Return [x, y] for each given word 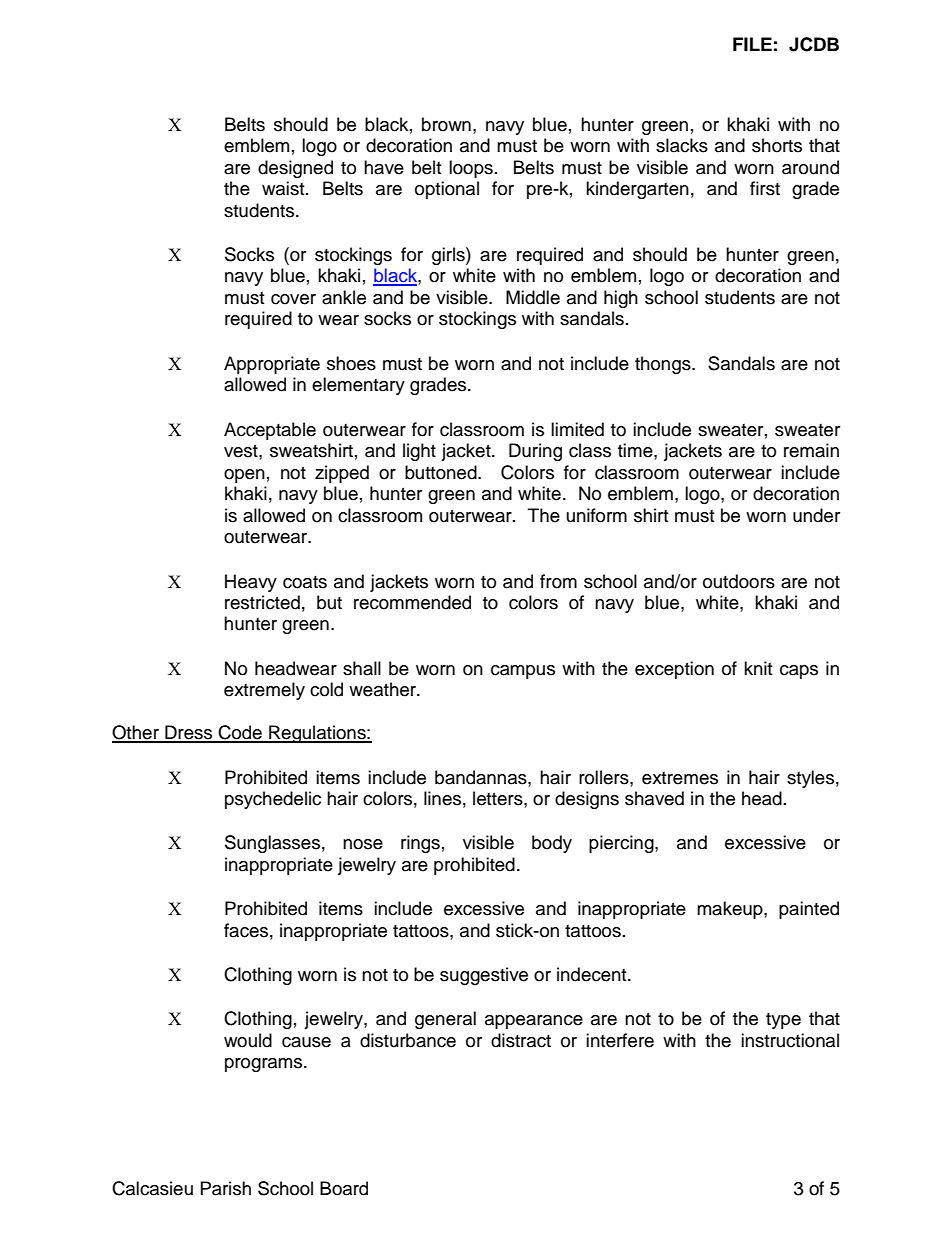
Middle [533, 297]
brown [446, 124]
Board [344, 1188]
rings [420, 844]
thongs [664, 365]
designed [295, 169]
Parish [226, 1188]
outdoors [739, 581]
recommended [412, 602]
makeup [731, 910]
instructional [790, 1040]
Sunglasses [272, 844]
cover [293, 299]
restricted [262, 602]
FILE [752, 44]
